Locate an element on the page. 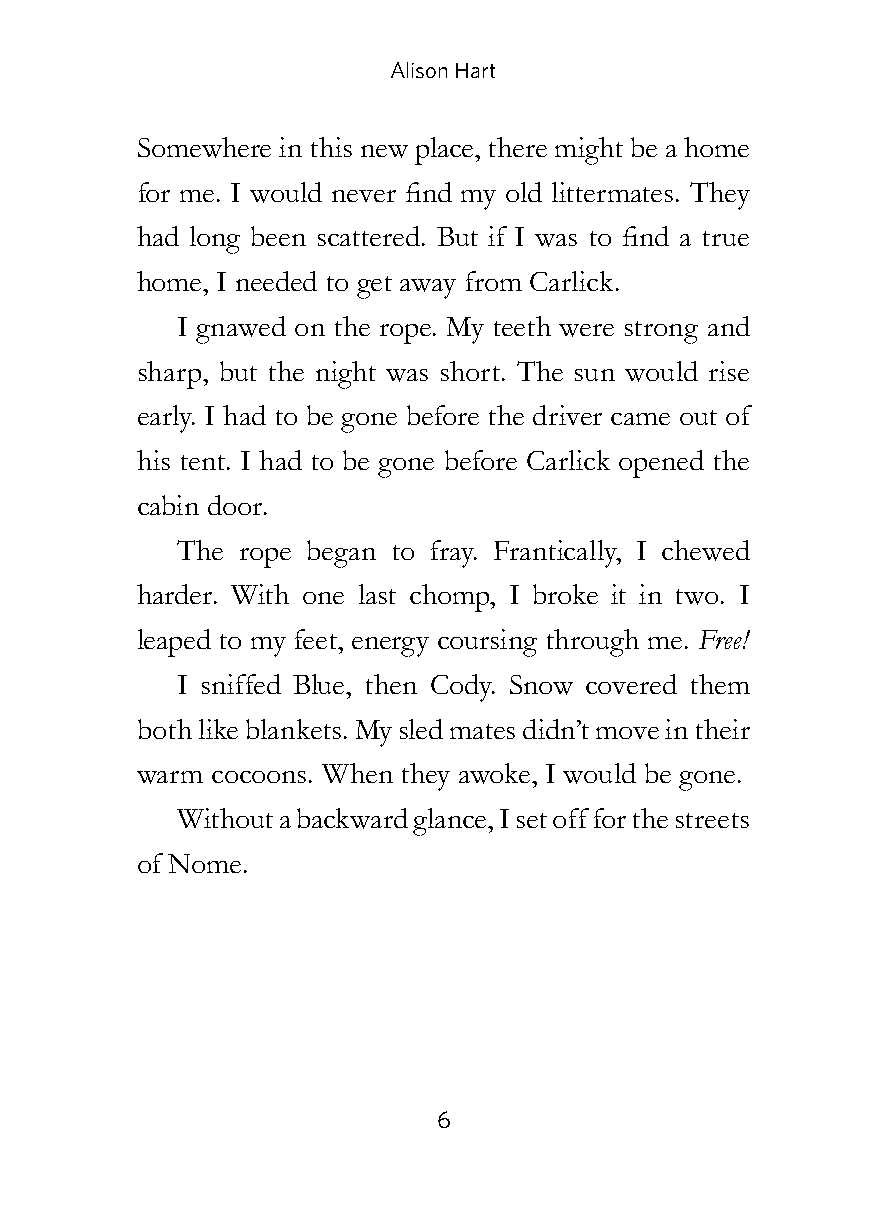 The height and width of the page is (1209, 887). Nome is located at coordinates (204, 863).
